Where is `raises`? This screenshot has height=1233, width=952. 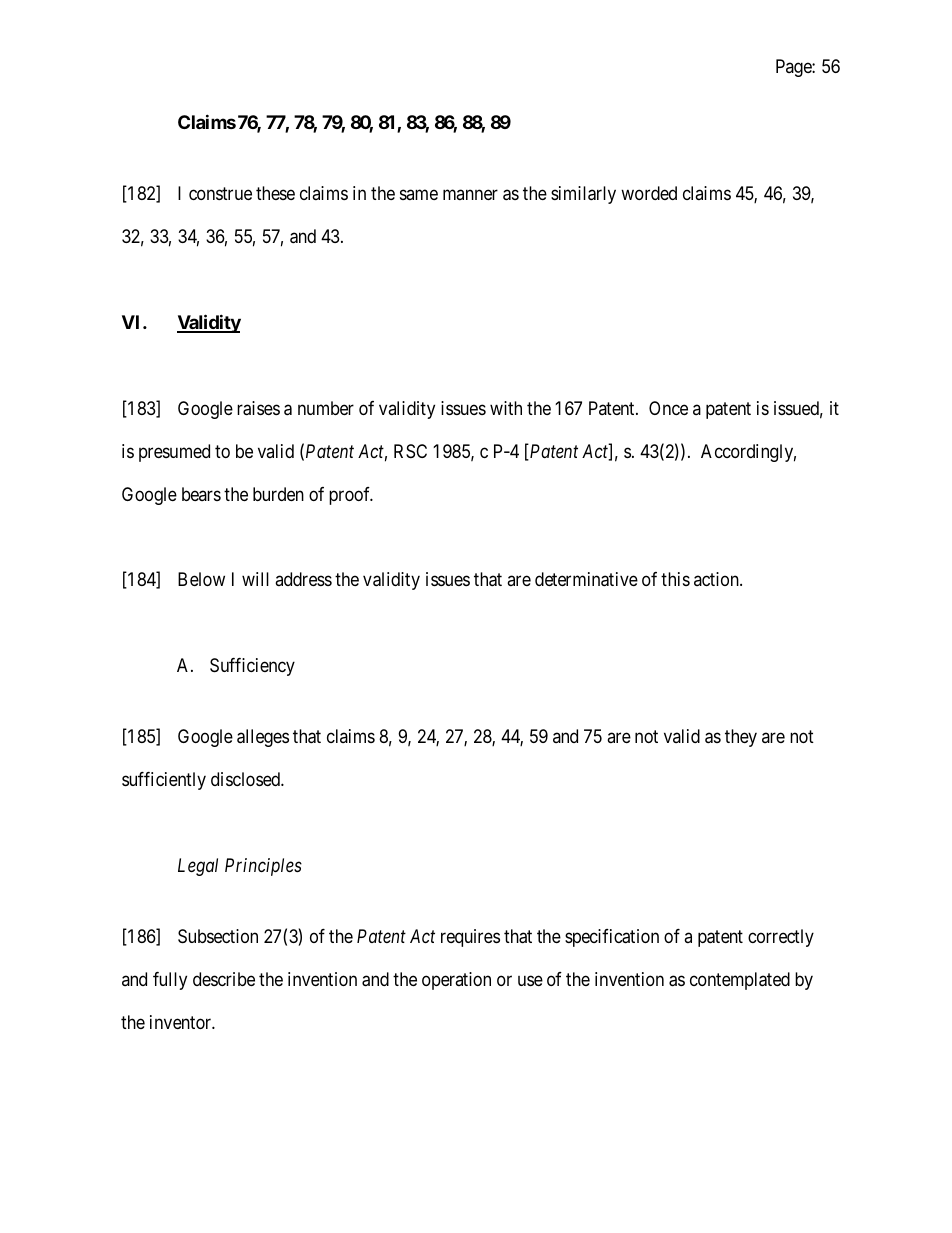
raises is located at coordinates (258, 408).
